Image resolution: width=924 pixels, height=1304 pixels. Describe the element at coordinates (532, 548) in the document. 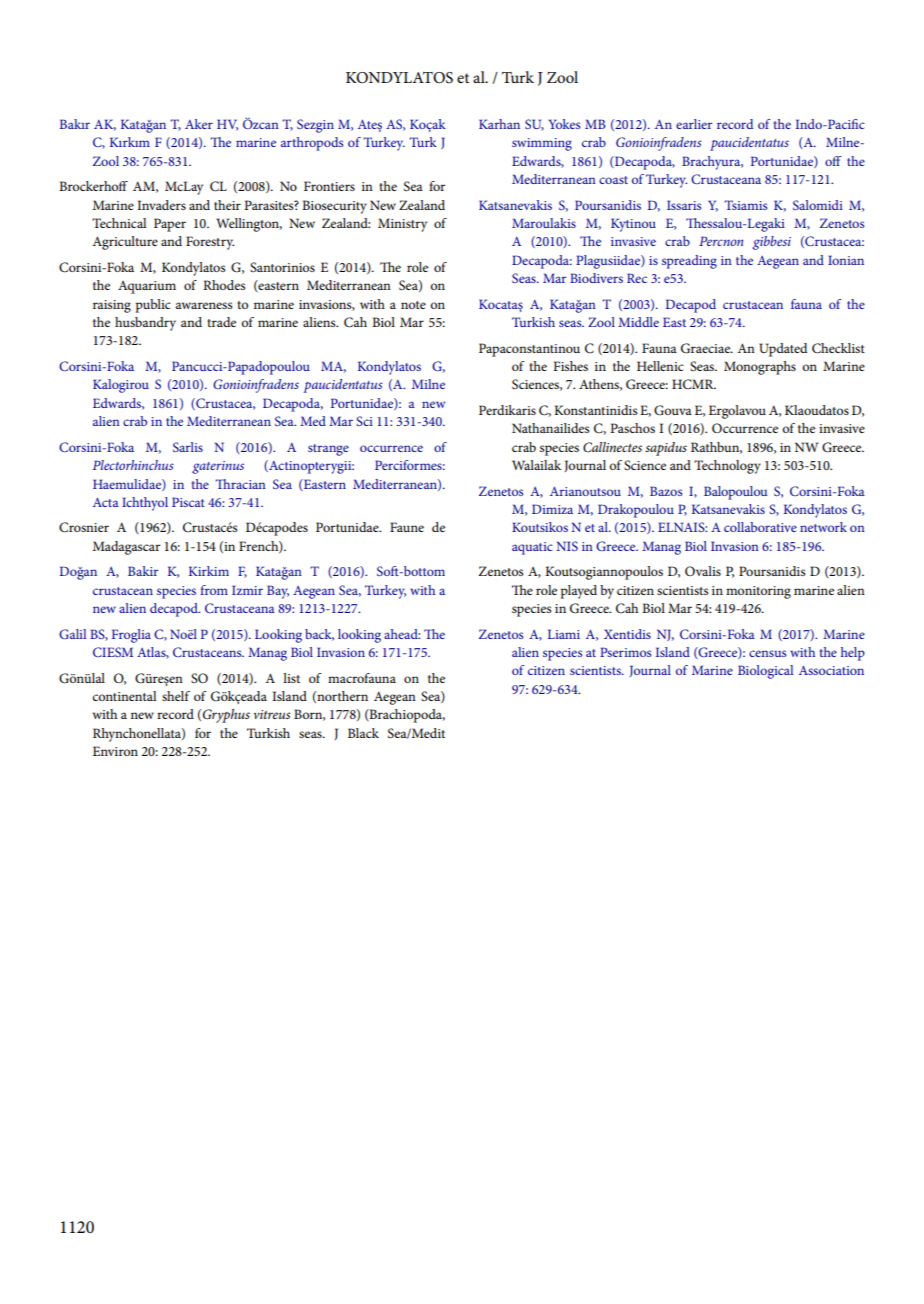

I see `aquatic` at that location.
